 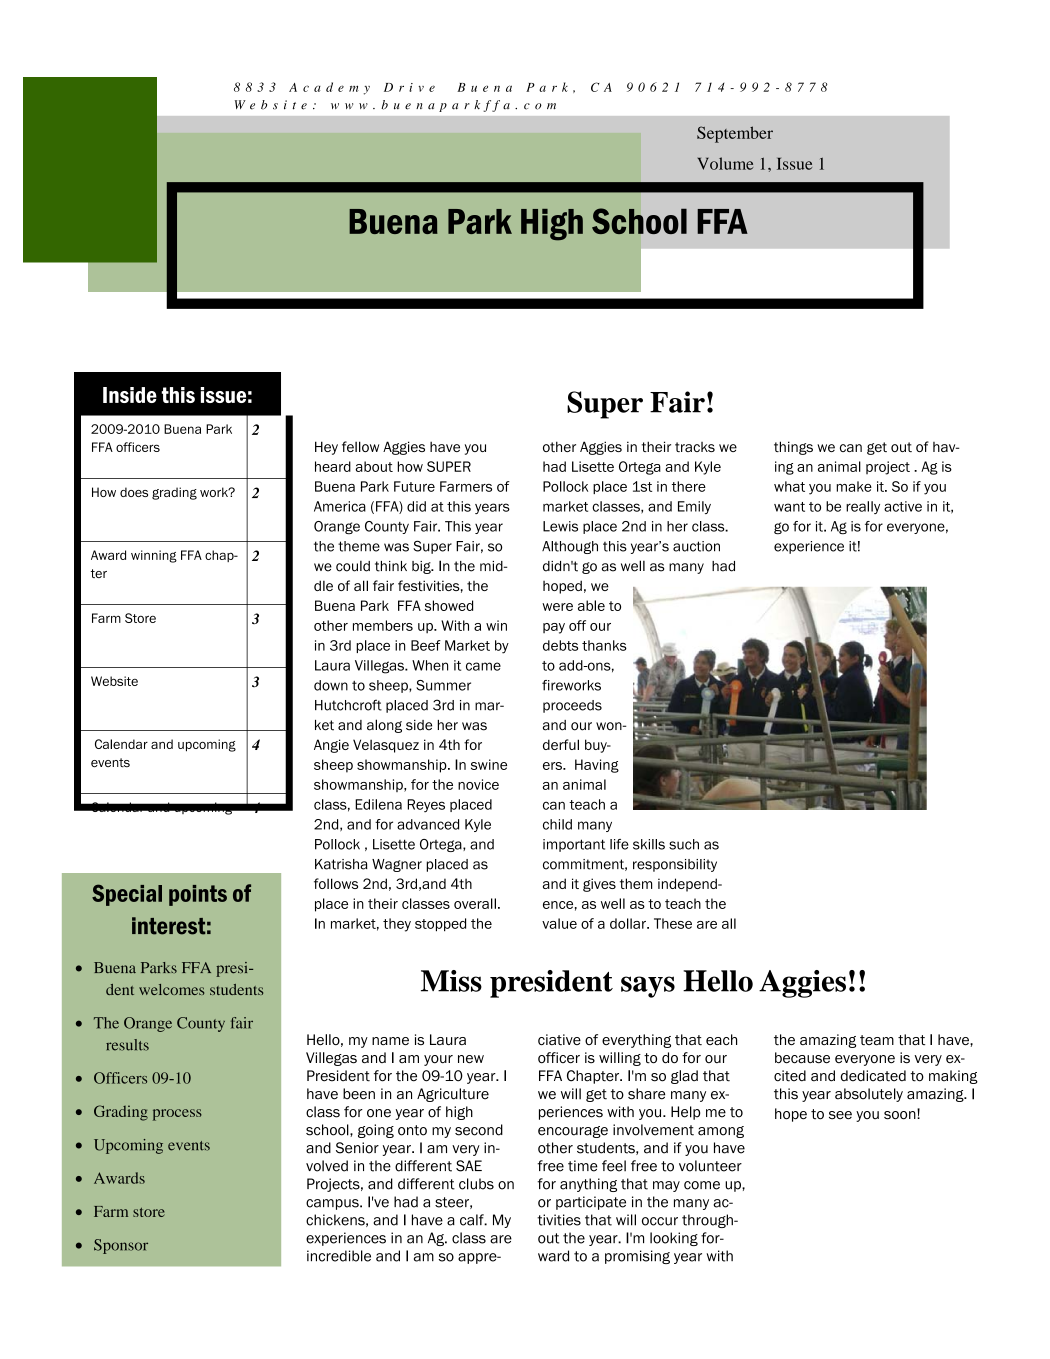 I want to click on really, so click(x=863, y=507).
